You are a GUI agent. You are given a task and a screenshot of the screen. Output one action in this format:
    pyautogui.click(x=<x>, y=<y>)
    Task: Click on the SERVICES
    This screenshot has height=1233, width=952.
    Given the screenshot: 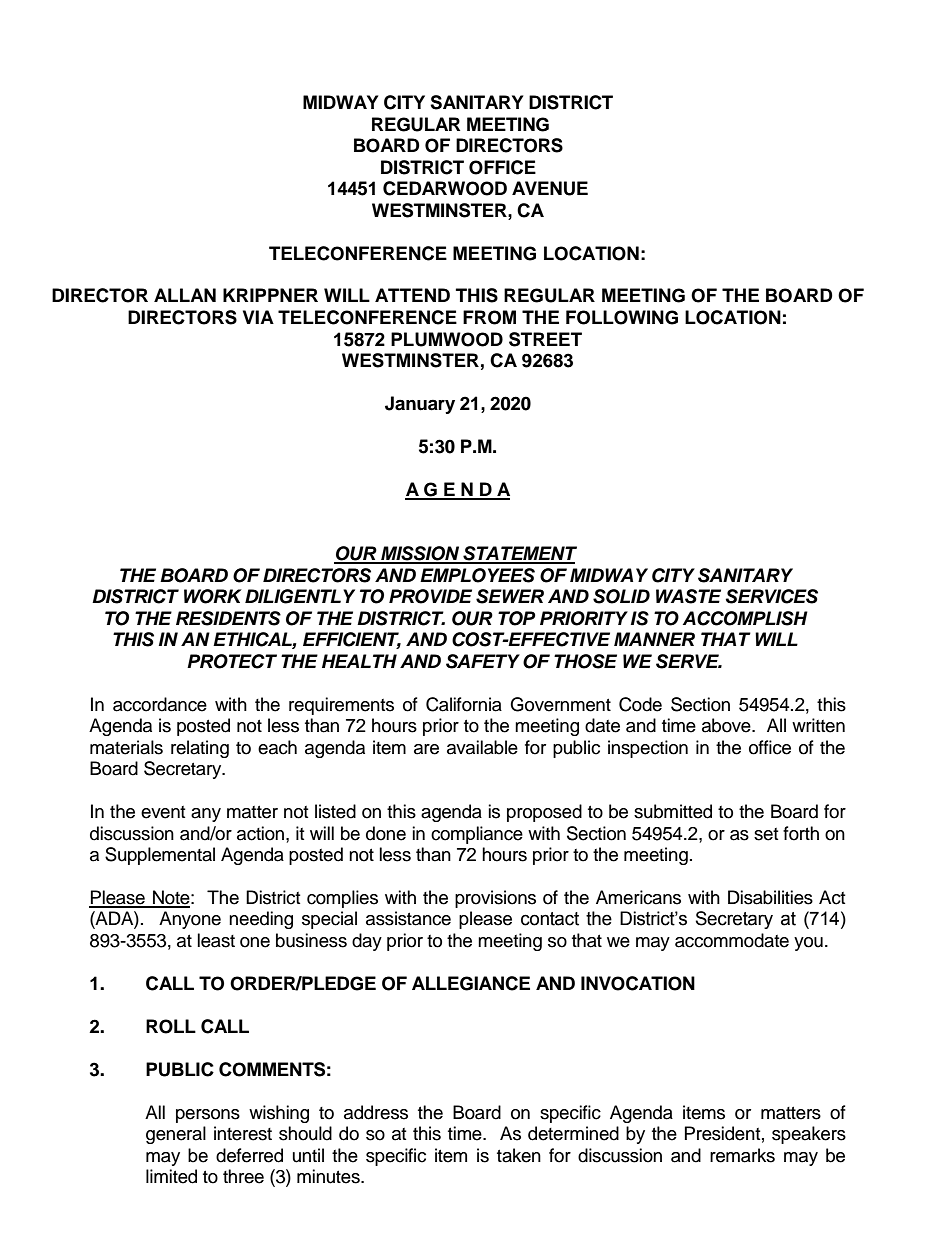 What is the action you would take?
    pyautogui.click(x=771, y=596)
